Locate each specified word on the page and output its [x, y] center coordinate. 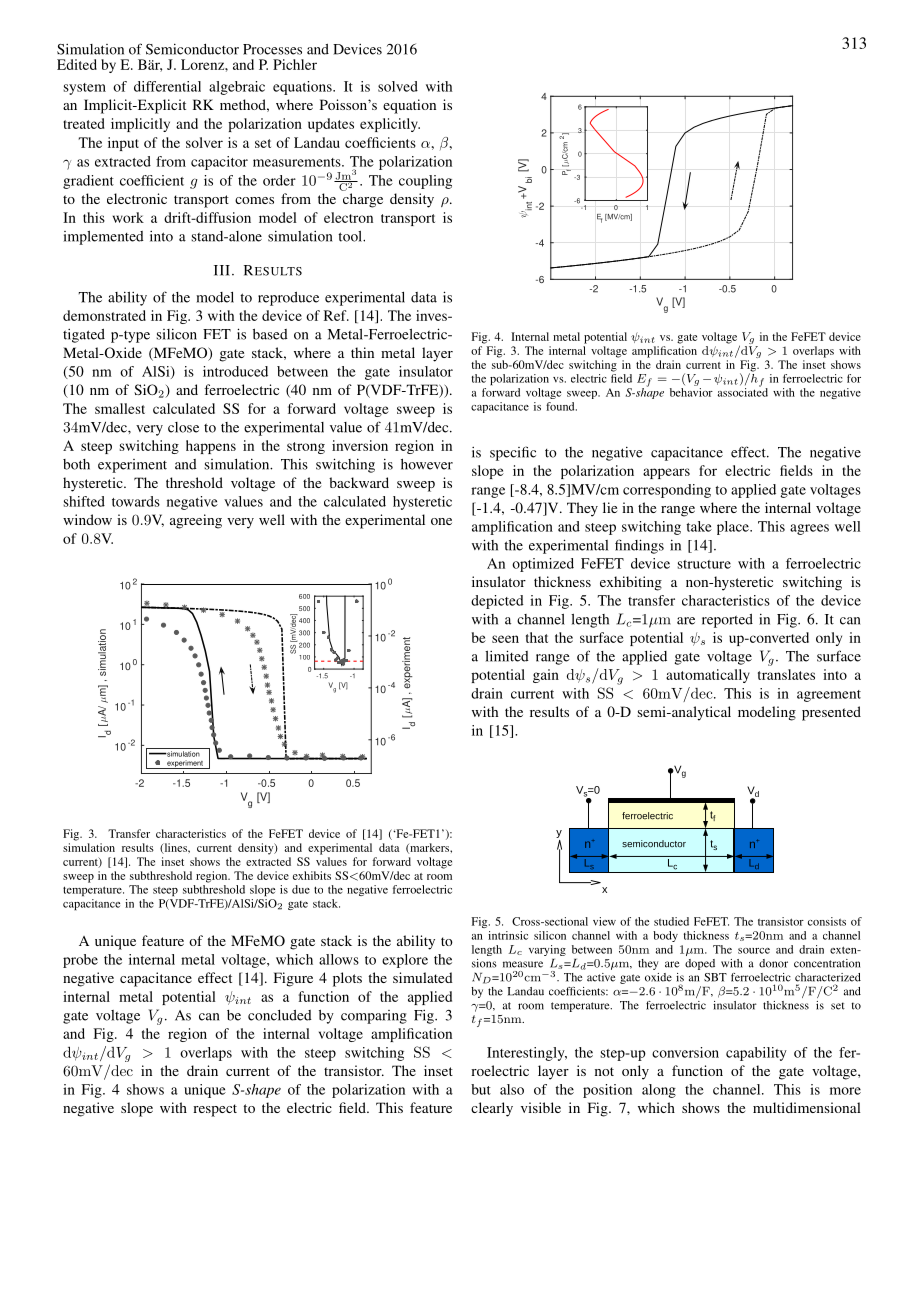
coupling [425, 182]
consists [827, 921]
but [481, 1089]
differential [167, 86]
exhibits [312, 875]
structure [704, 564]
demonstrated [104, 315]
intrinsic [508, 935]
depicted [497, 602]
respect [215, 1110]
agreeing [196, 521]
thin [362, 352]
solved [398, 86]
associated [743, 391]
